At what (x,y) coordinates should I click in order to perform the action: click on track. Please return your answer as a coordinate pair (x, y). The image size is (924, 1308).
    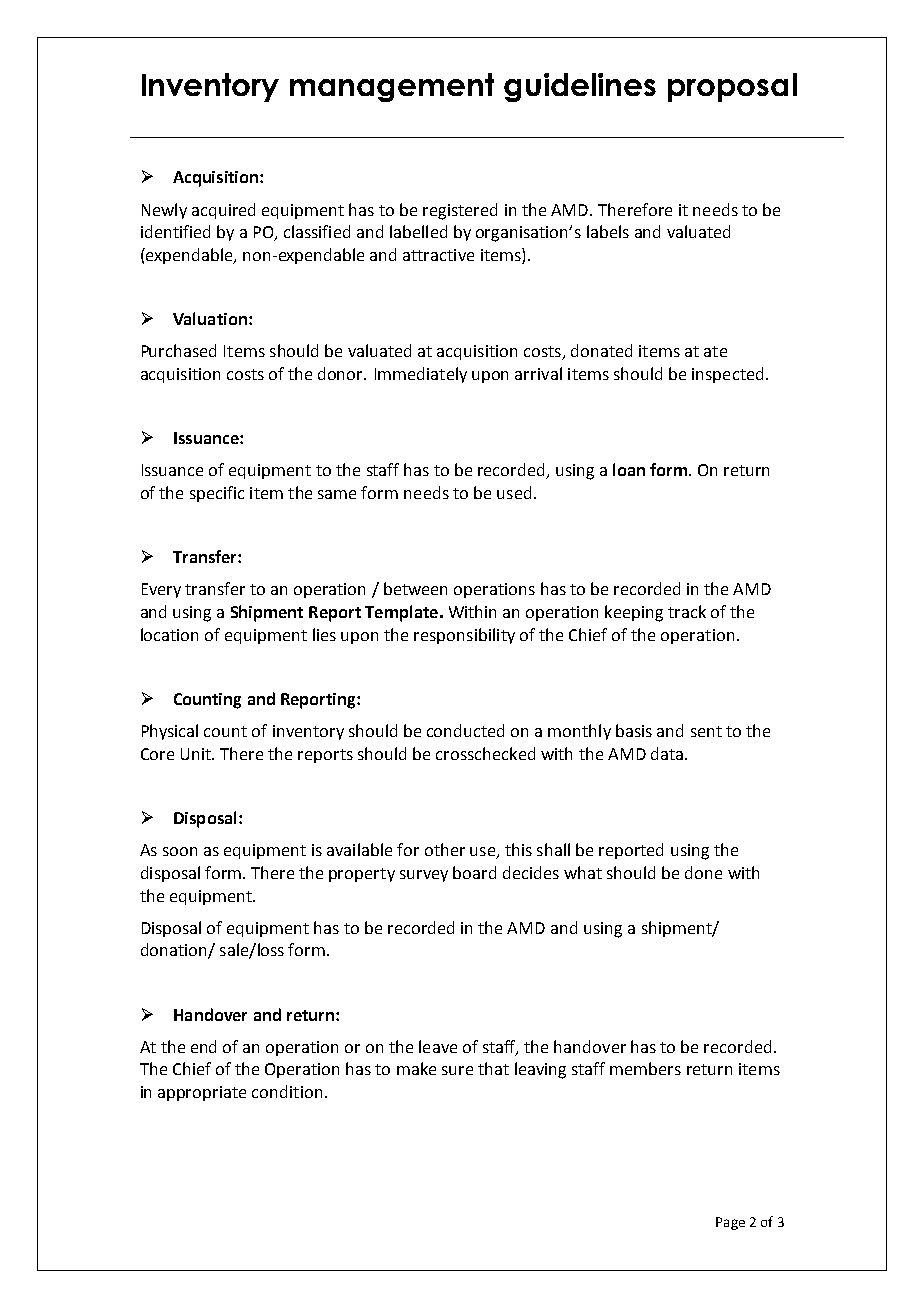
    Looking at the image, I should click on (687, 611).
